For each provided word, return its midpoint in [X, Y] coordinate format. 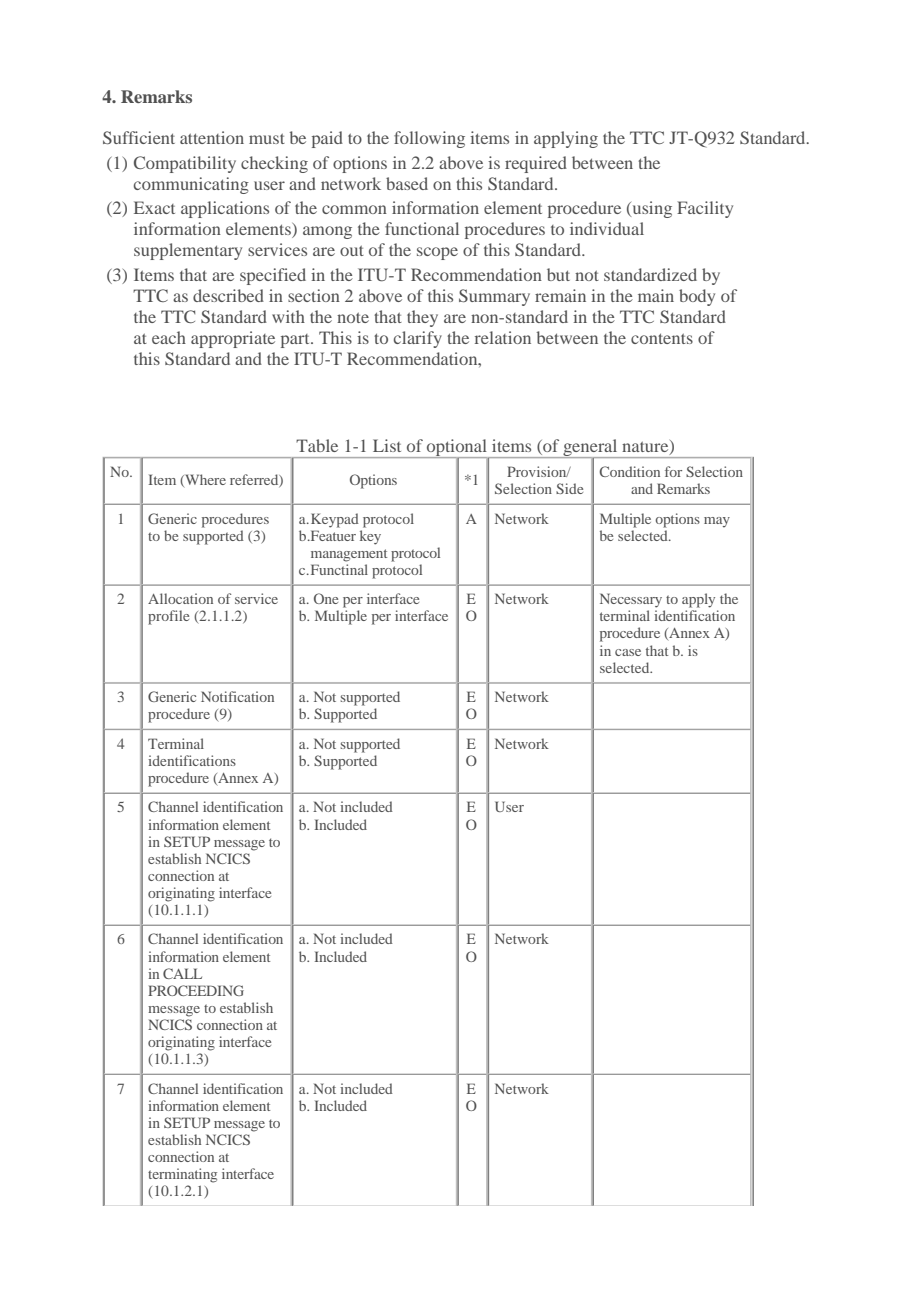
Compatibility [185, 164]
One [326, 598]
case [628, 652]
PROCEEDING [196, 990]
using [651, 209]
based [407, 183]
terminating [182, 1175]
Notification [237, 696]
